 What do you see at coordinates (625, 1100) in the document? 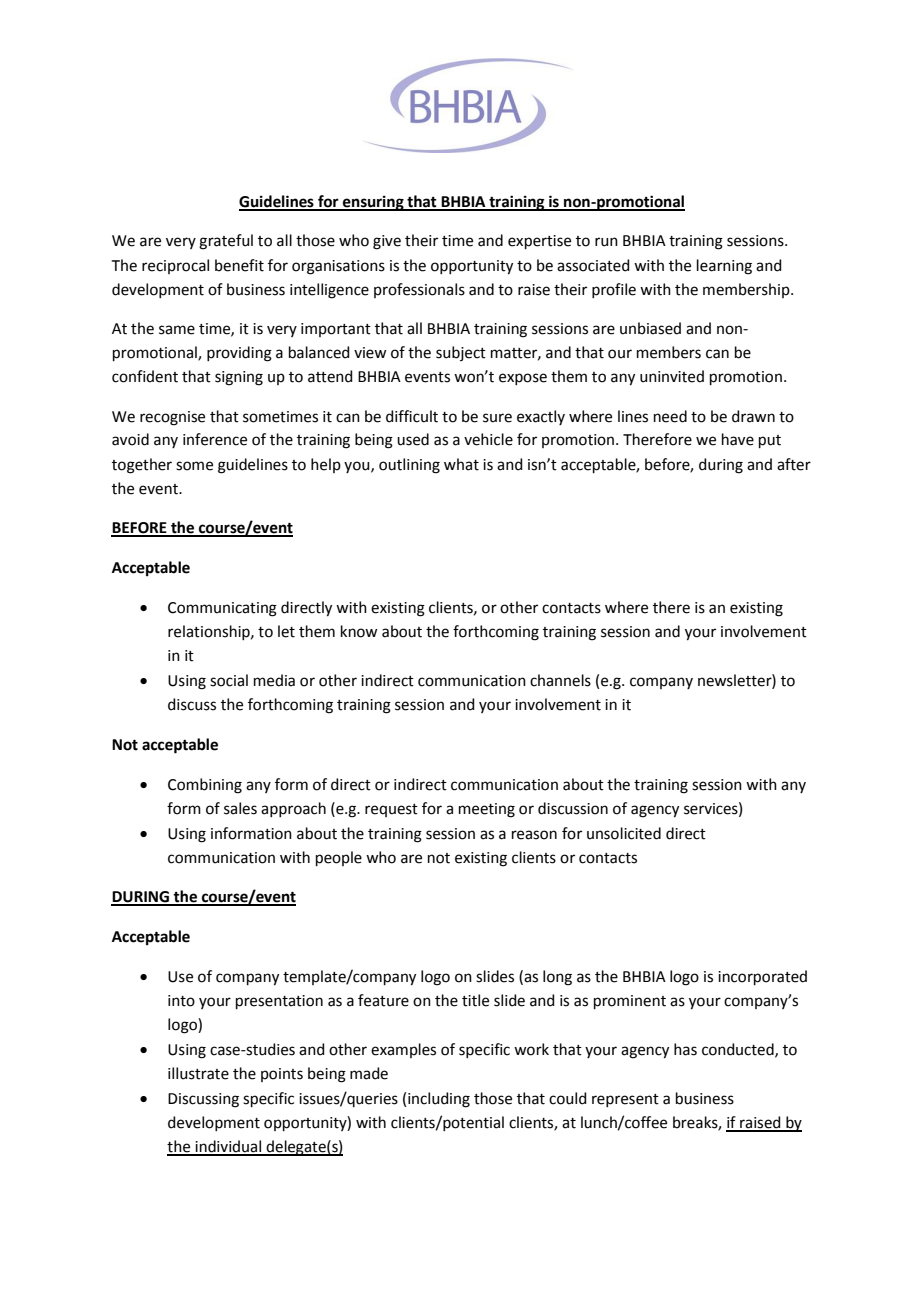
I see `represent` at bounding box center [625, 1100].
